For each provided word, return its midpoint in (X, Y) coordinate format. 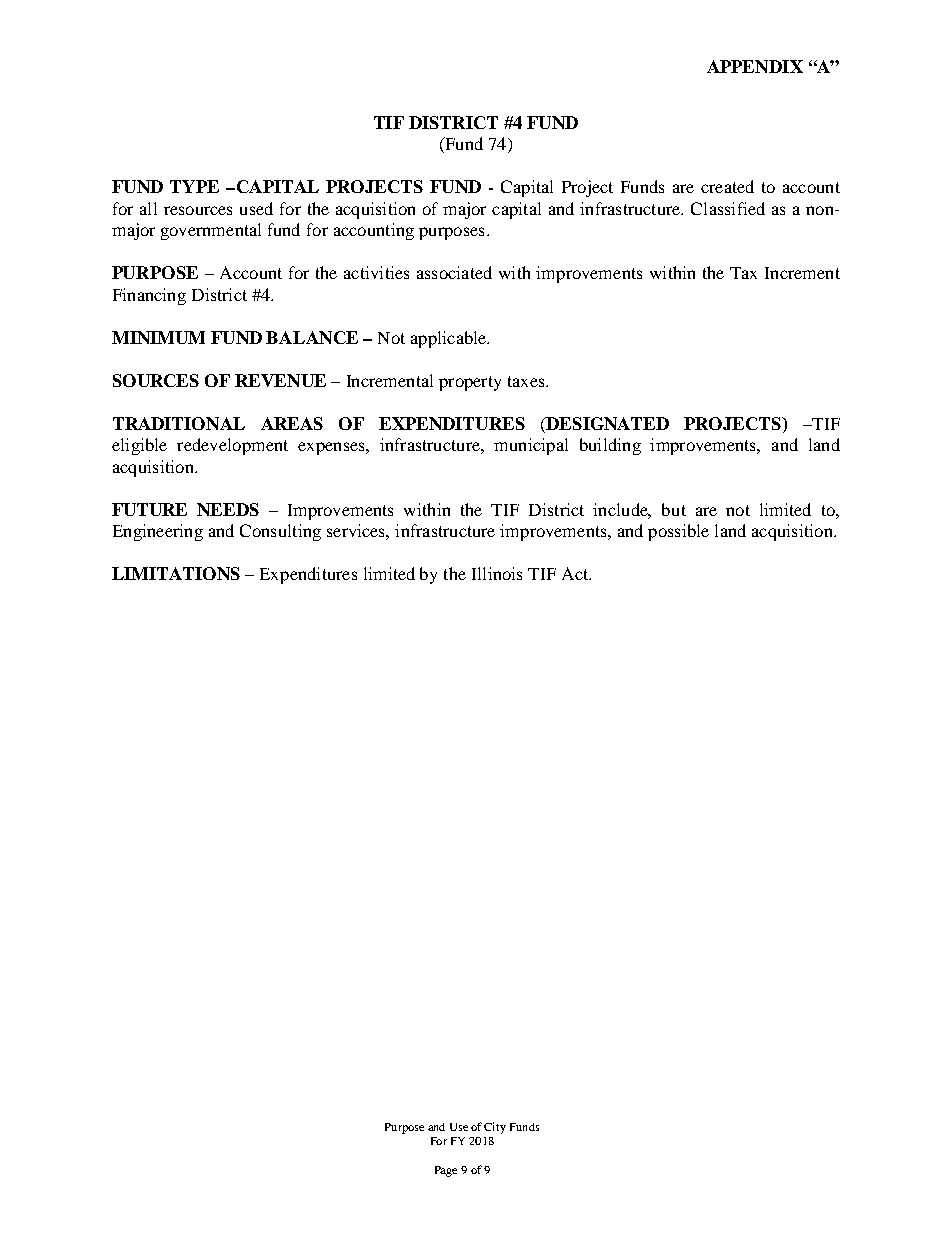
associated (454, 272)
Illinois (497, 573)
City (495, 1128)
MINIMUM (158, 337)
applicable (450, 339)
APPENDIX (755, 66)
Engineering (158, 532)
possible (678, 532)
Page (446, 1171)
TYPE (194, 186)
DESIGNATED (606, 423)
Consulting (280, 532)
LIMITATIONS (176, 573)
